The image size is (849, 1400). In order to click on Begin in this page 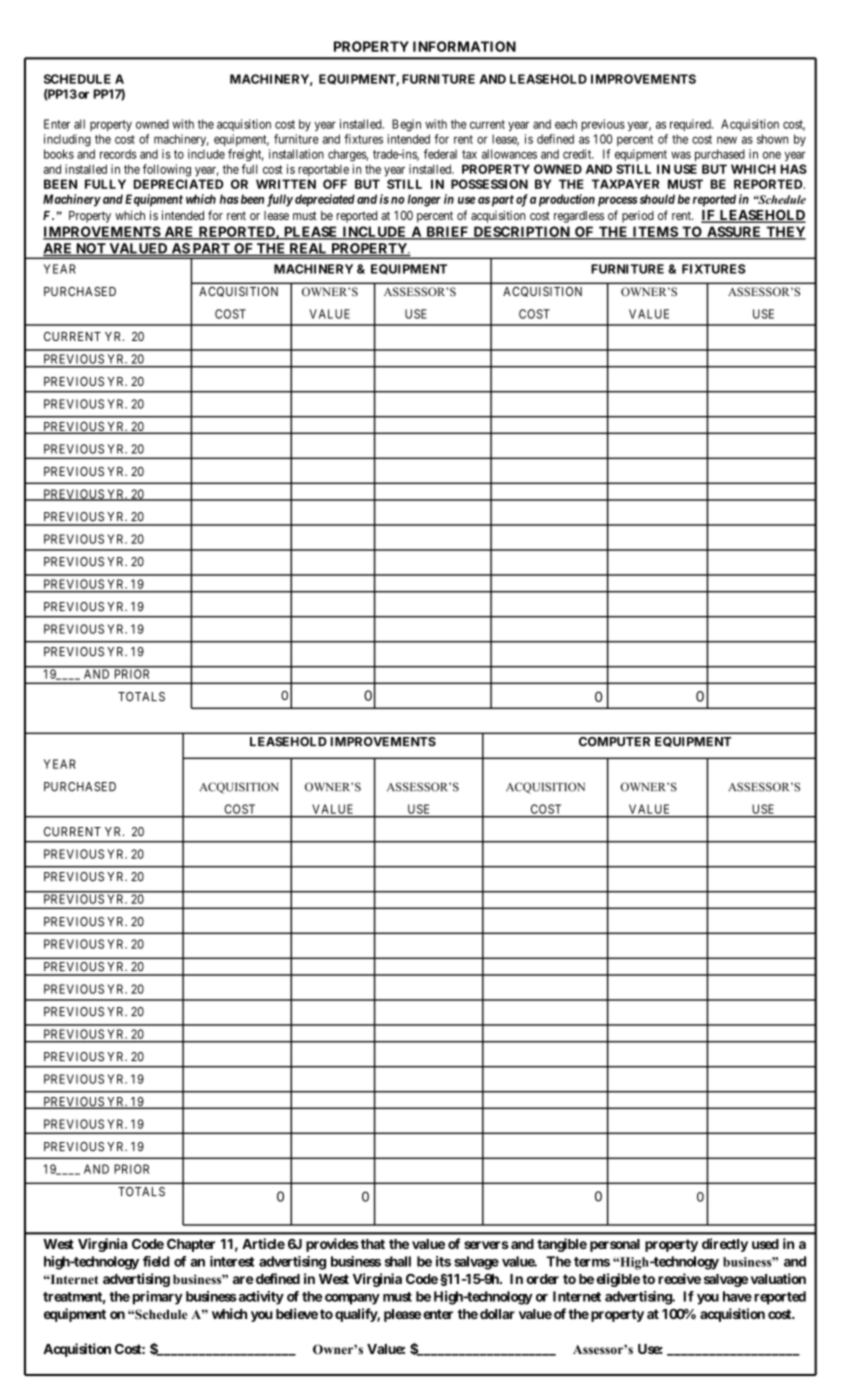, I will do `click(406, 125)`.
